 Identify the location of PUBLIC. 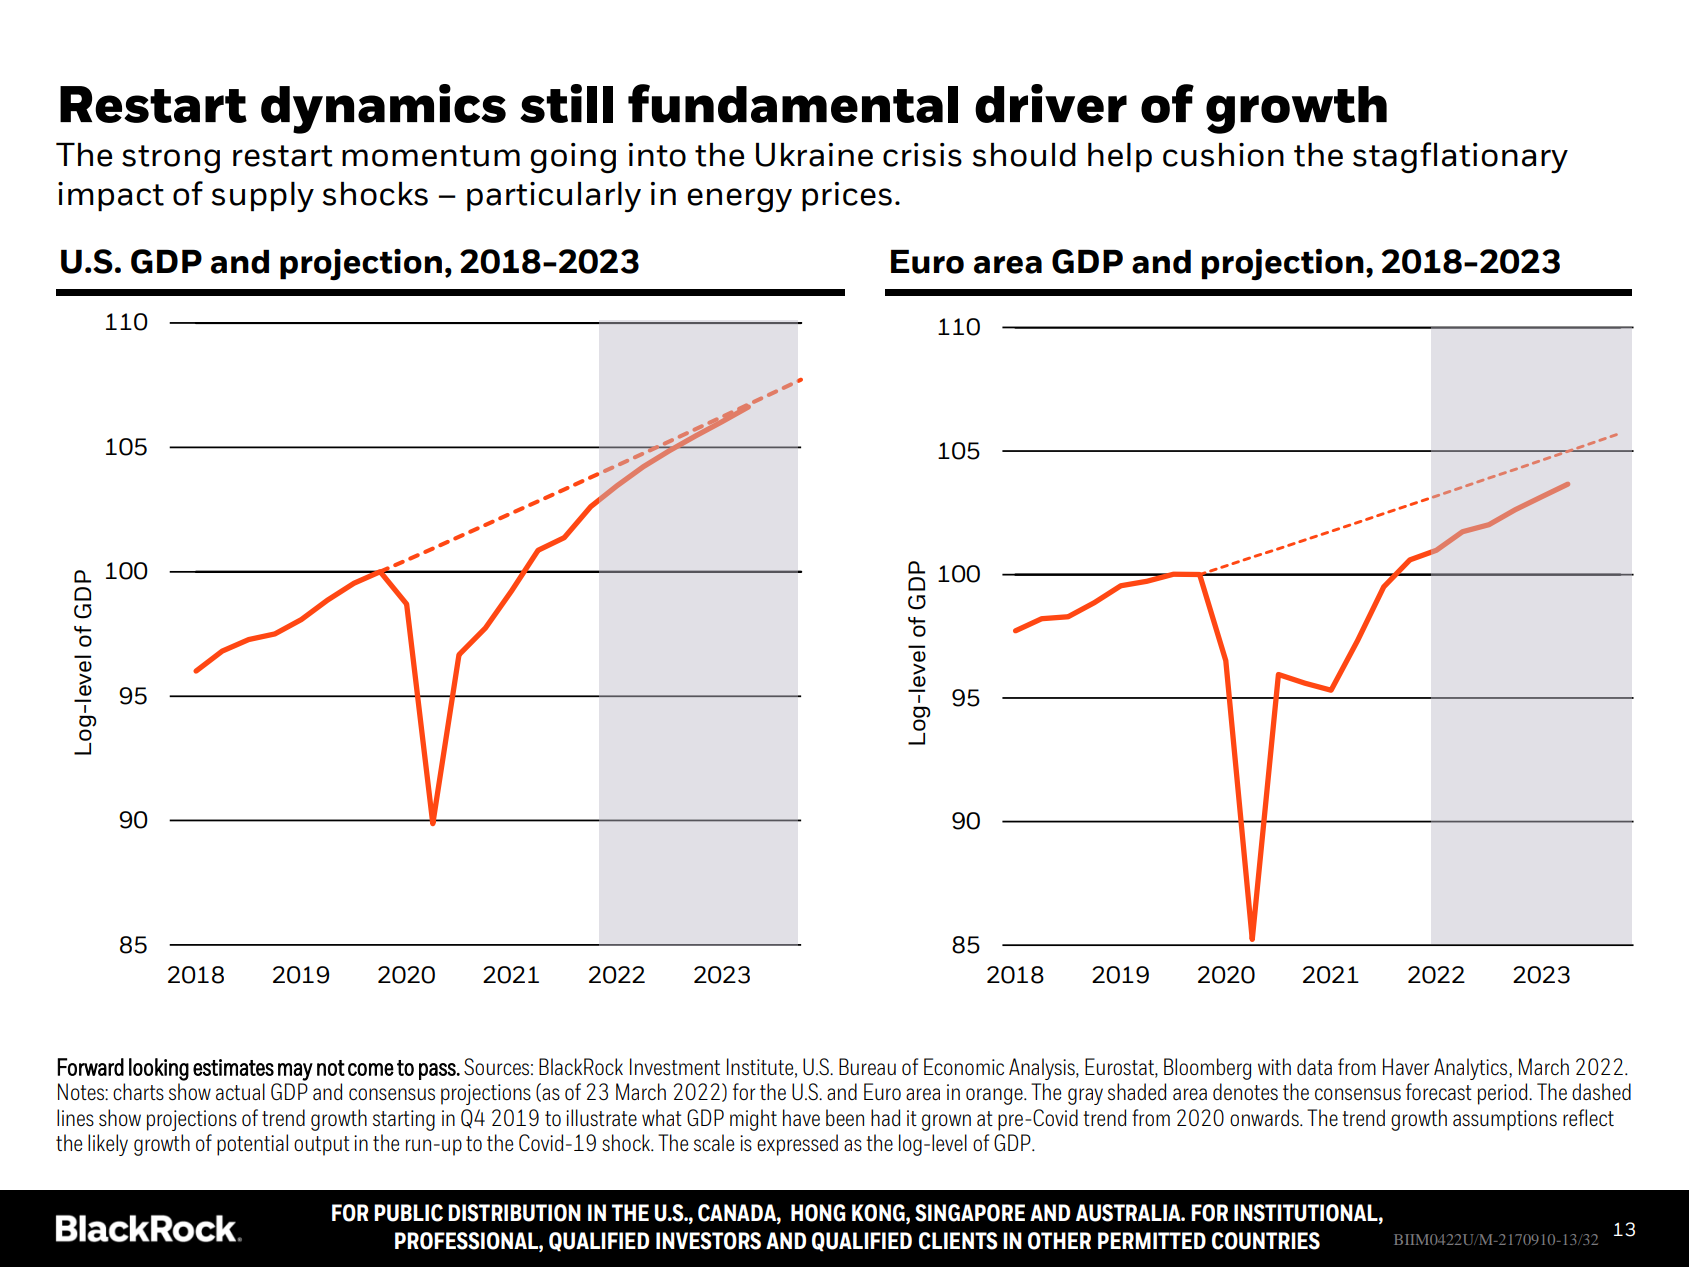
(408, 1213).
